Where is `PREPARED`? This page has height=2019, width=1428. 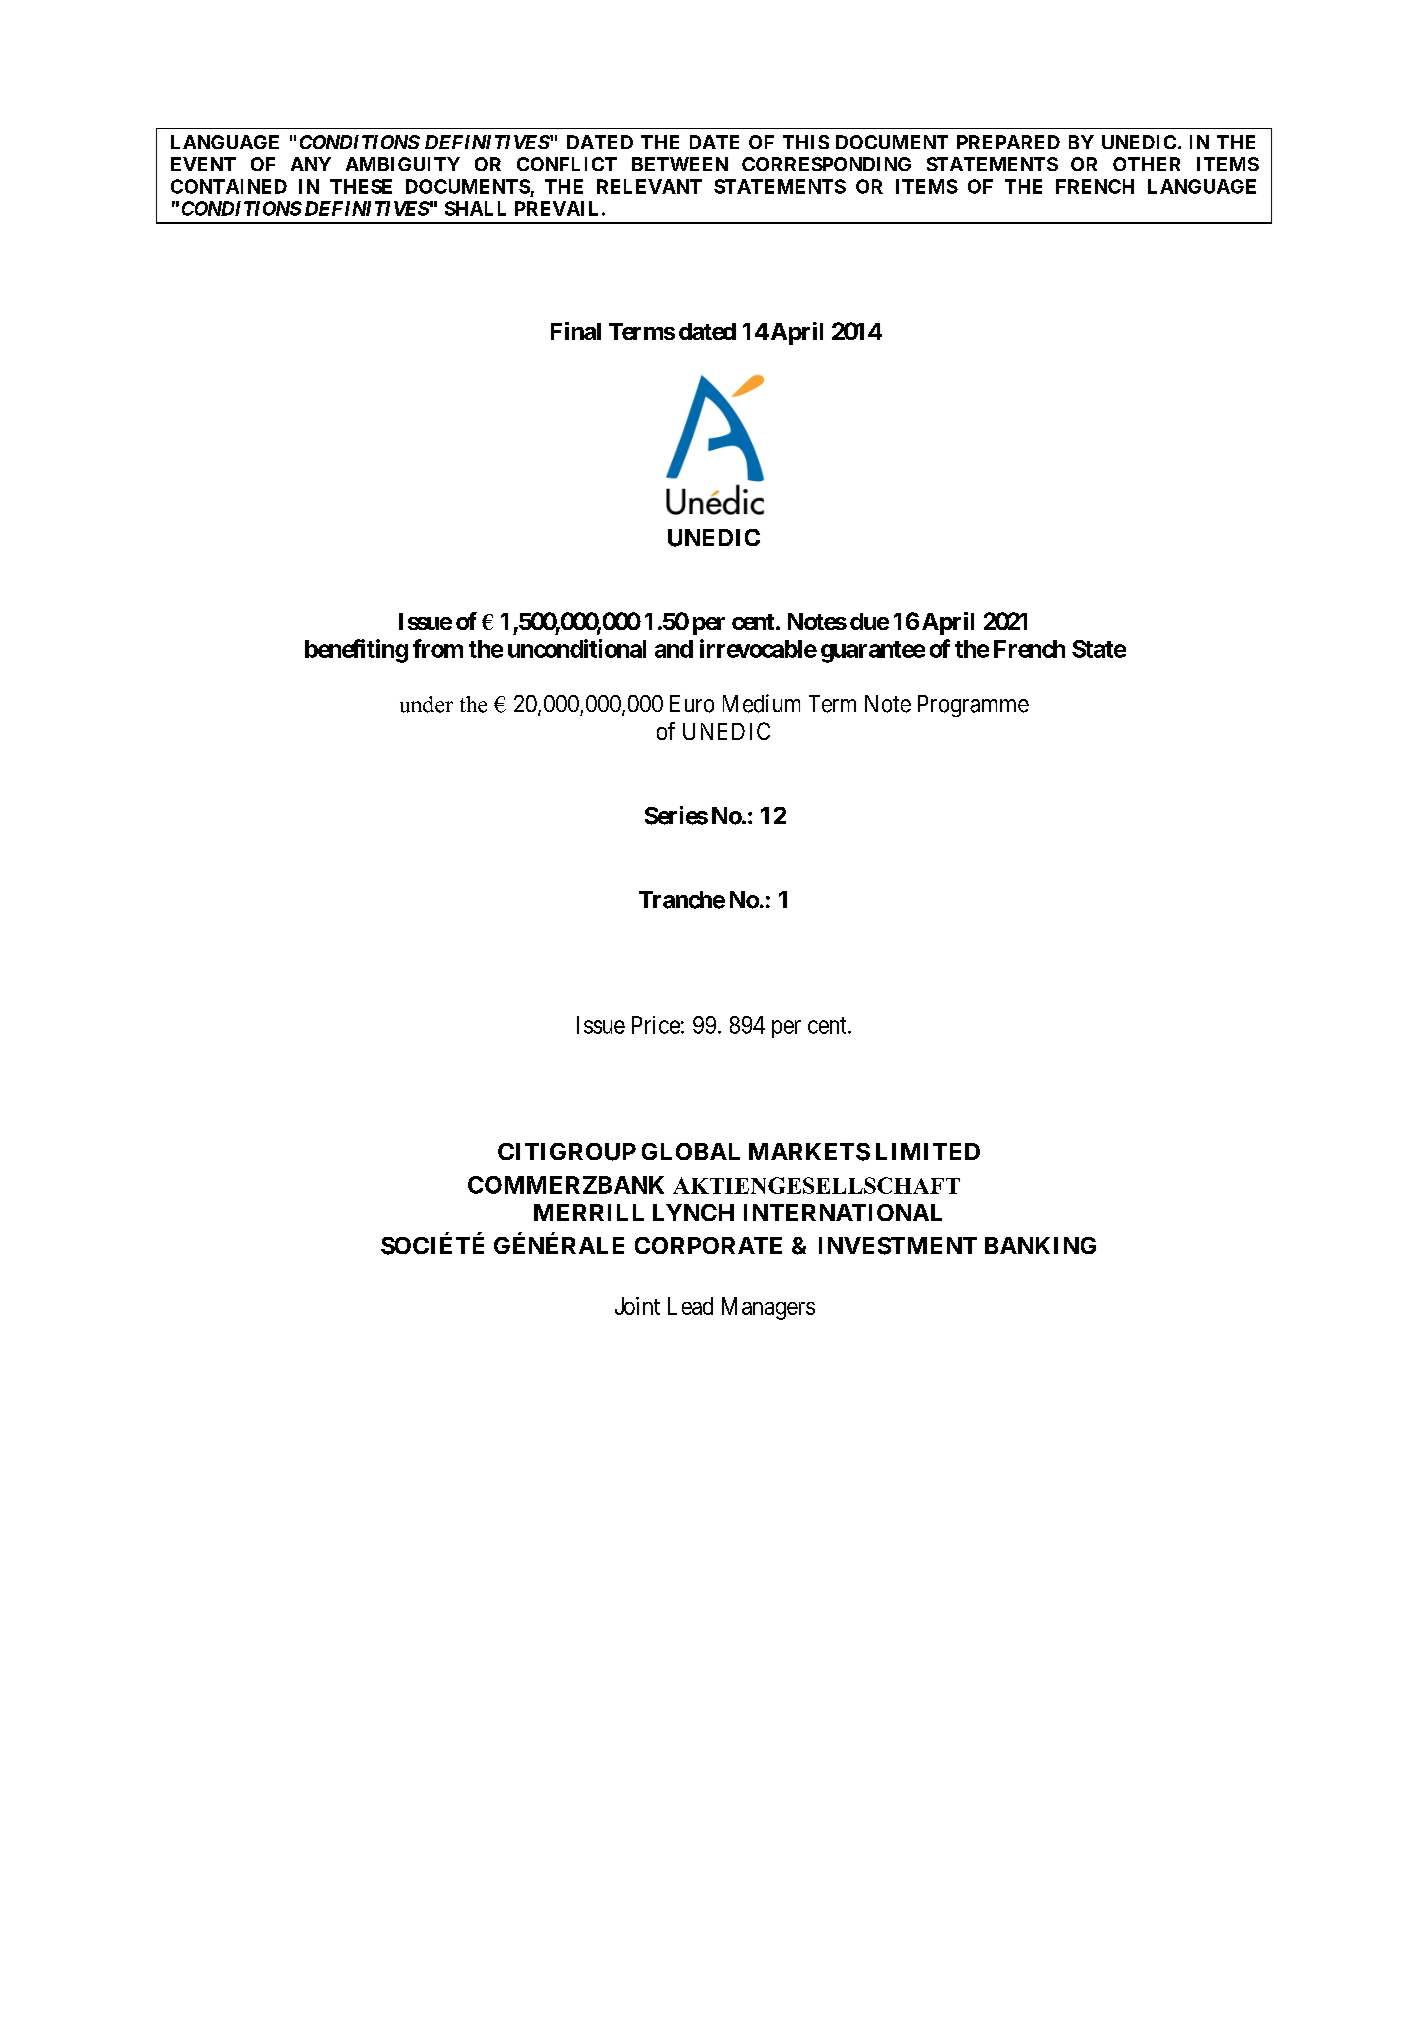
PREPARED is located at coordinates (1008, 142).
